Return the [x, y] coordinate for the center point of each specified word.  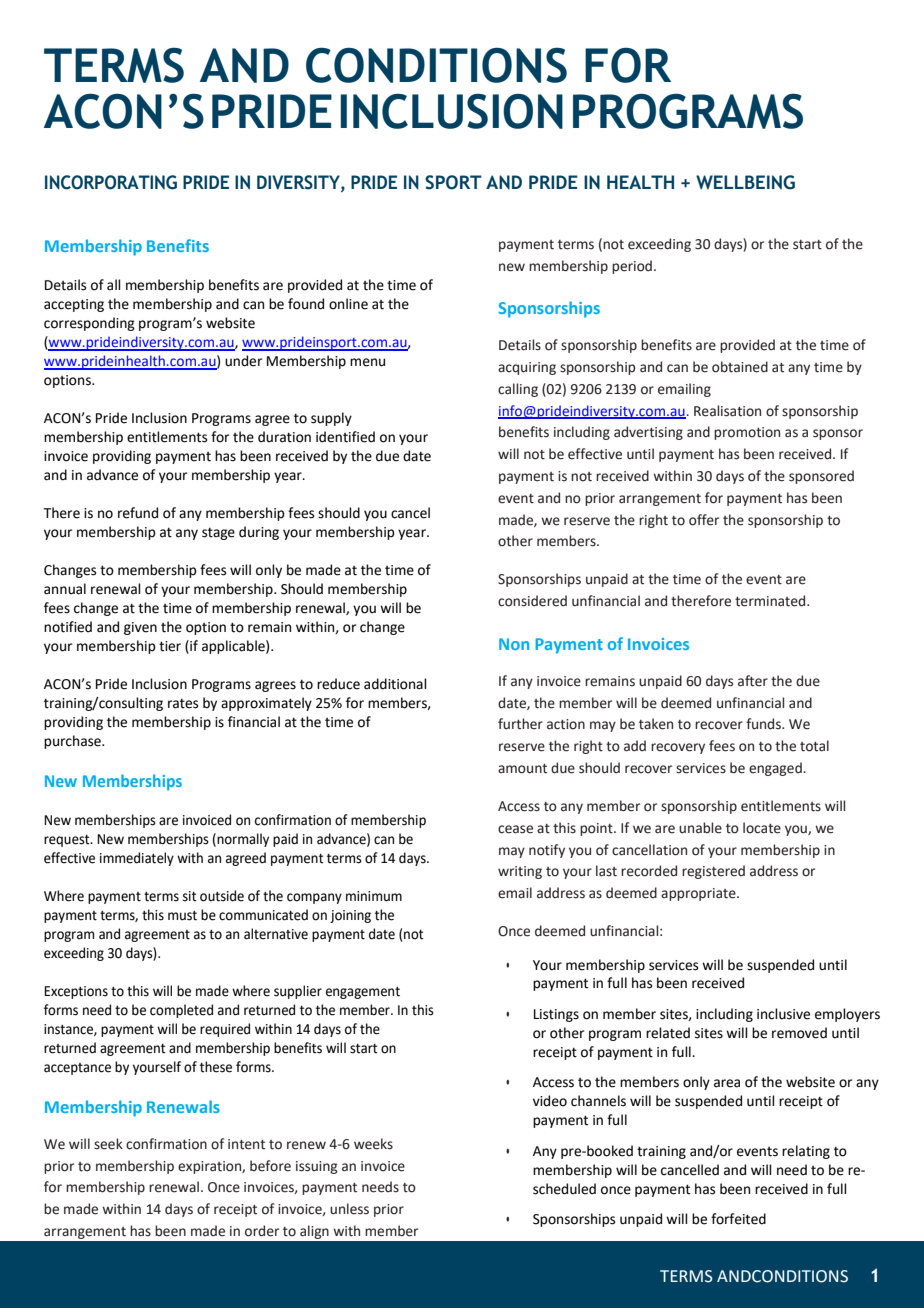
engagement [363, 993]
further [520, 724]
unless [349, 1209]
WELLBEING [745, 182]
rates [183, 704]
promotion [747, 433]
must [182, 916]
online [348, 304]
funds [764, 724]
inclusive [783, 1014]
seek [108, 1144]
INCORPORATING [111, 182]
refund [138, 513]
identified [345, 437]
